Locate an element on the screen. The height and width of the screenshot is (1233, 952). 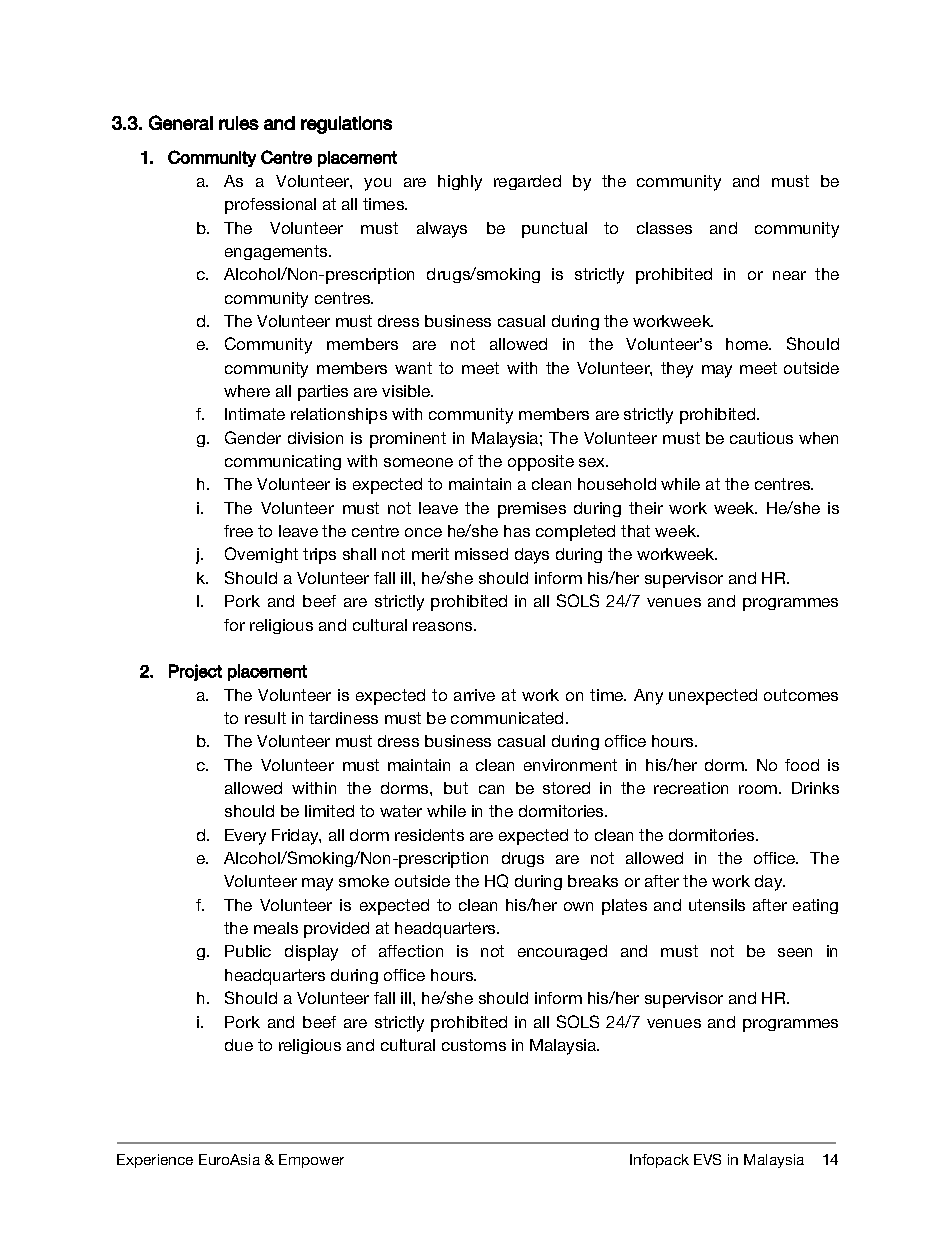
highly is located at coordinates (460, 183).
